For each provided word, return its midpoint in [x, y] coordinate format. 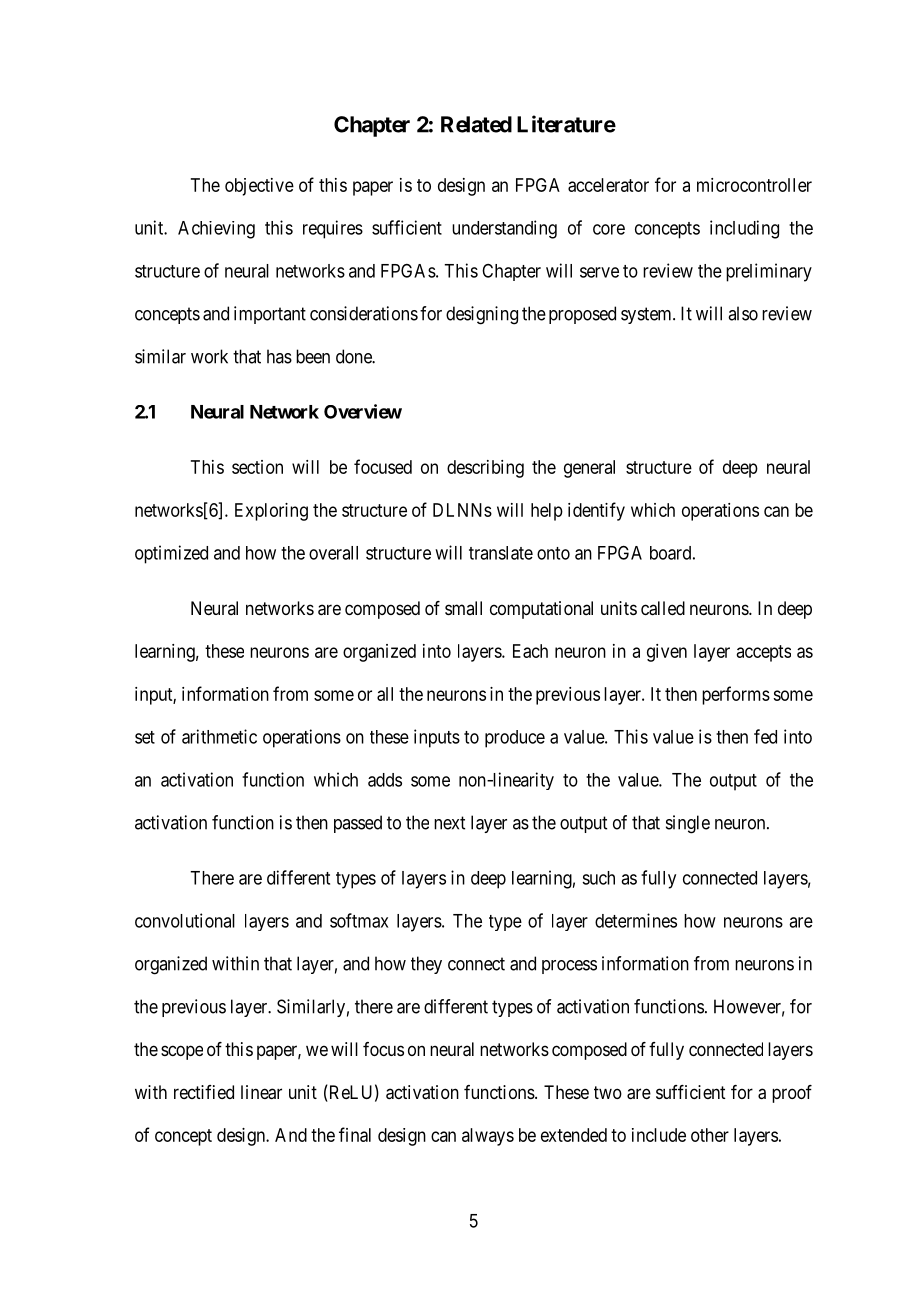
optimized [171, 554]
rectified [204, 1092]
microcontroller [754, 185]
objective [259, 187]
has [279, 356]
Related [476, 124]
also [743, 313]
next [449, 823]
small [463, 608]
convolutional [185, 920]
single [688, 824]
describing [485, 469]
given [667, 653]
